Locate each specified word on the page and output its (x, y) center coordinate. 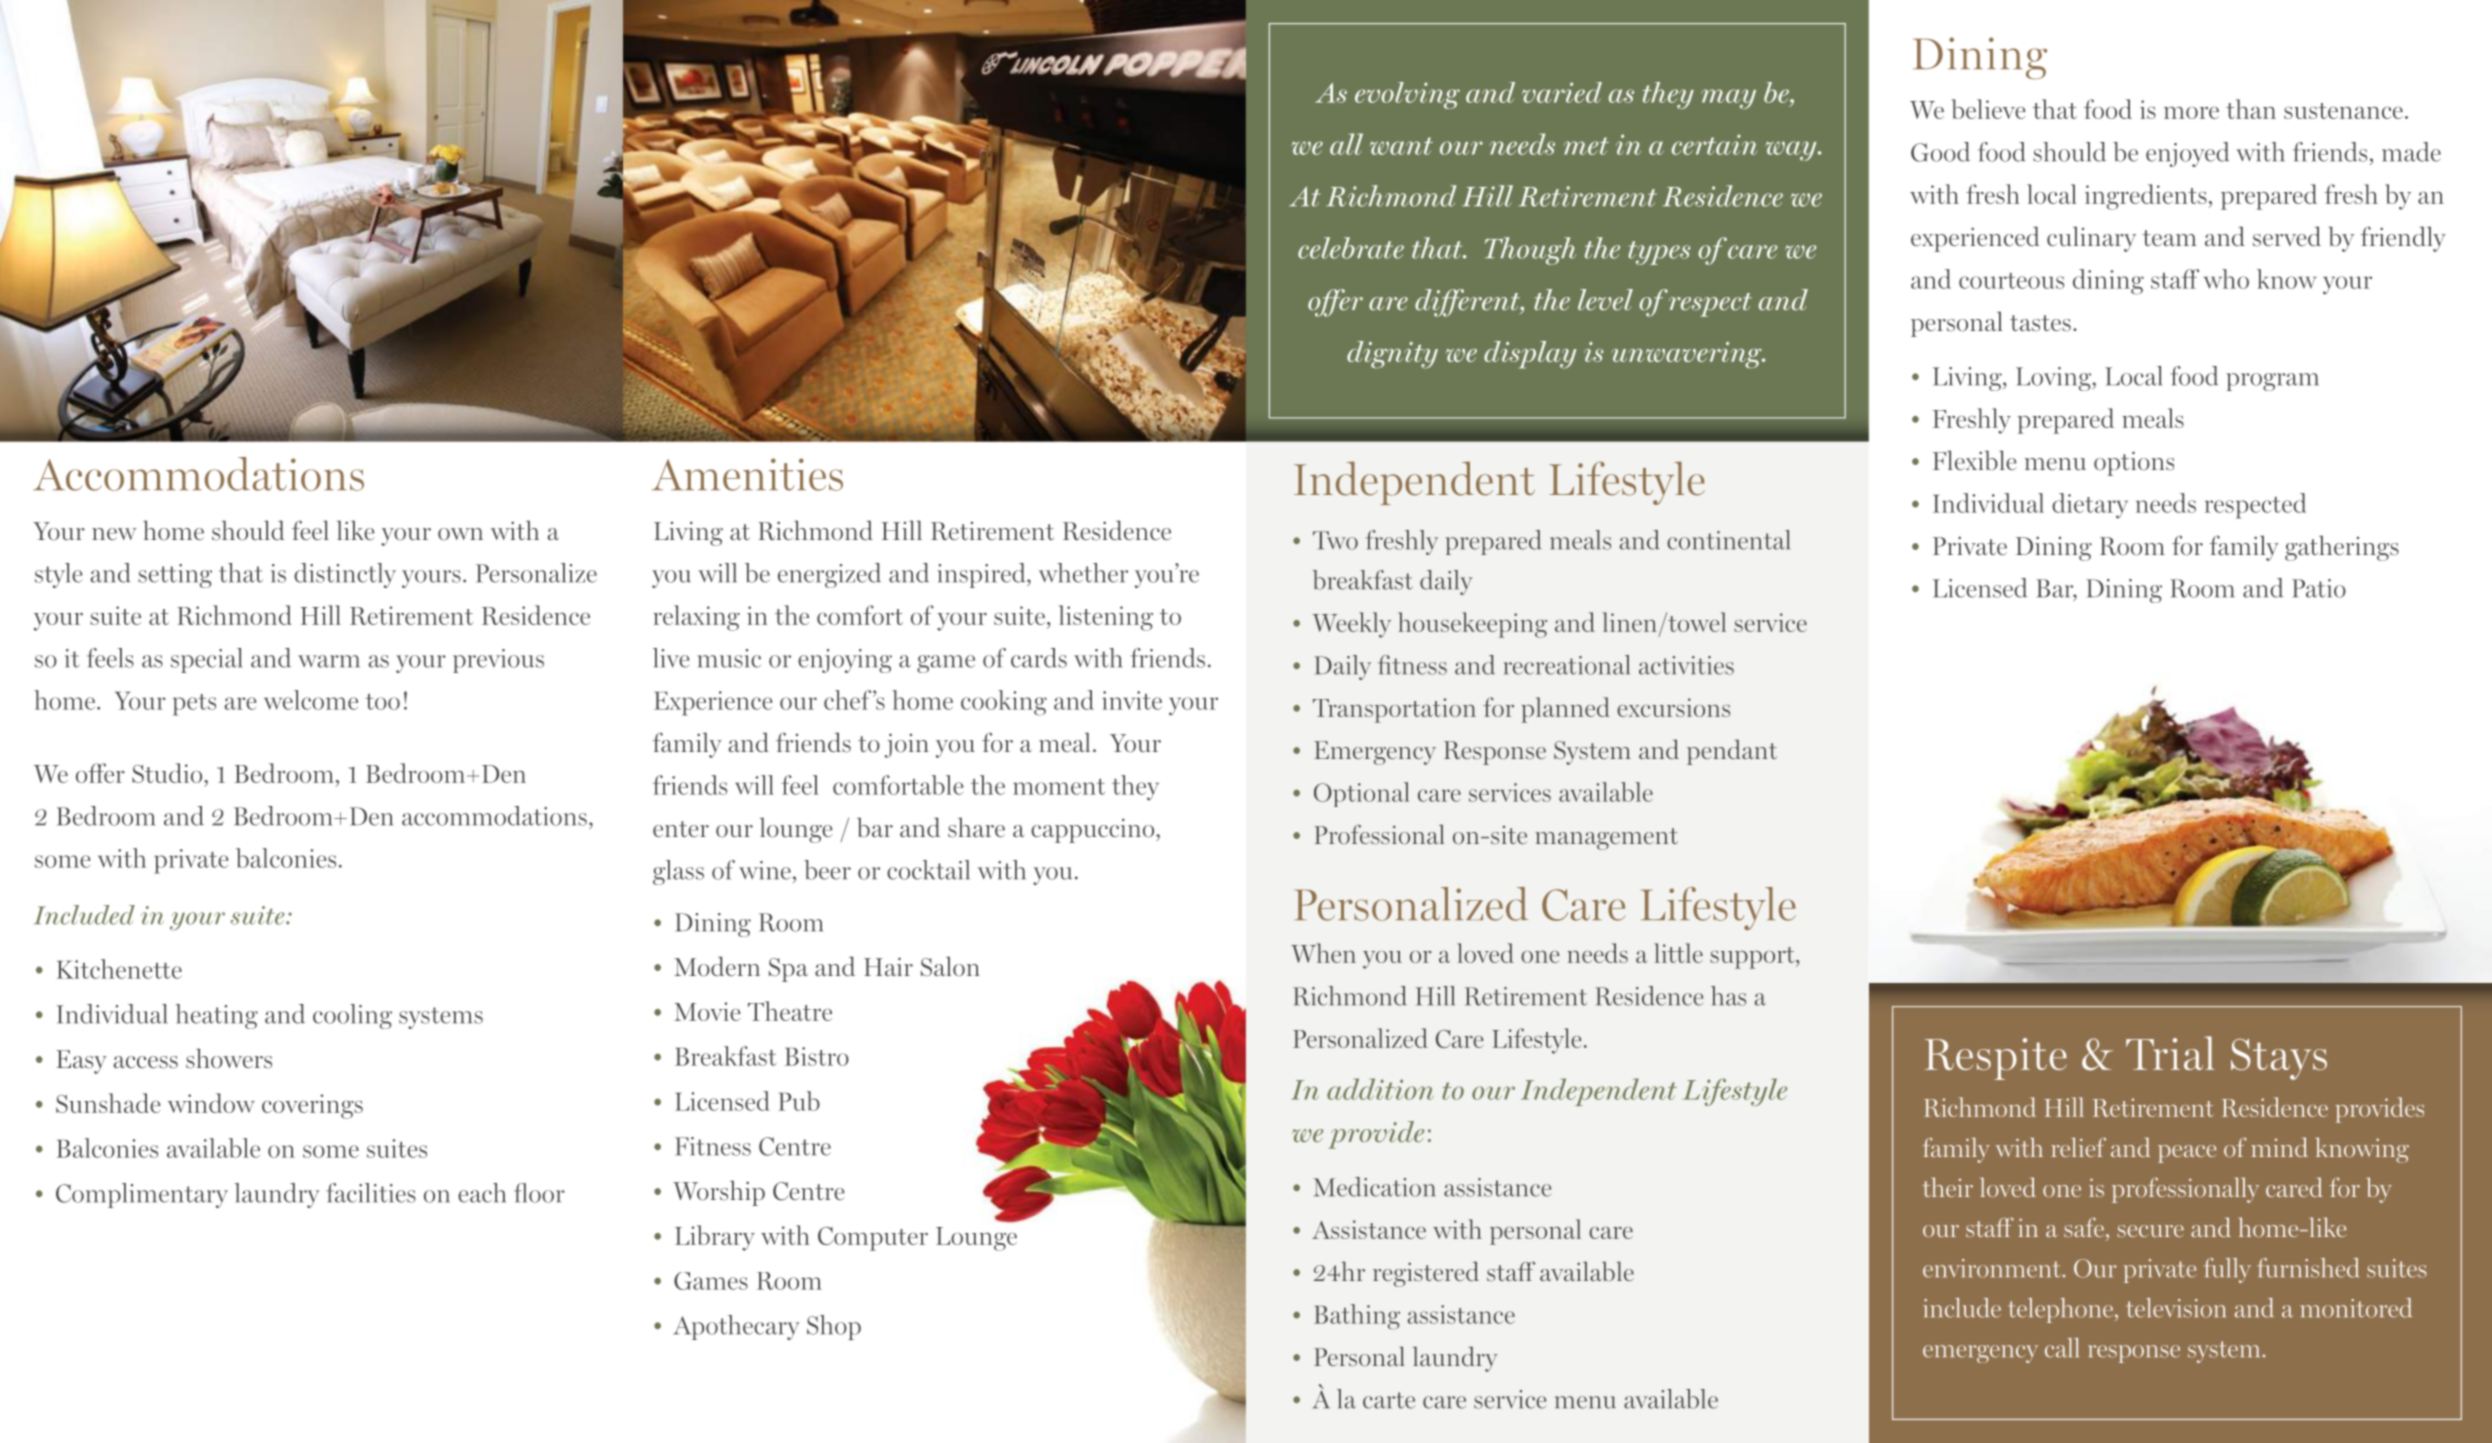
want (1401, 146)
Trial (2170, 1053)
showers (229, 1058)
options (2134, 463)
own (460, 534)
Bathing (1357, 1317)
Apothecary (737, 1327)
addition (1380, 1089)
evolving (1407, 95)
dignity (1392, 355)
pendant (1732, 752)
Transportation (1394, 710)
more (2191, 113)
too (382, 702)
